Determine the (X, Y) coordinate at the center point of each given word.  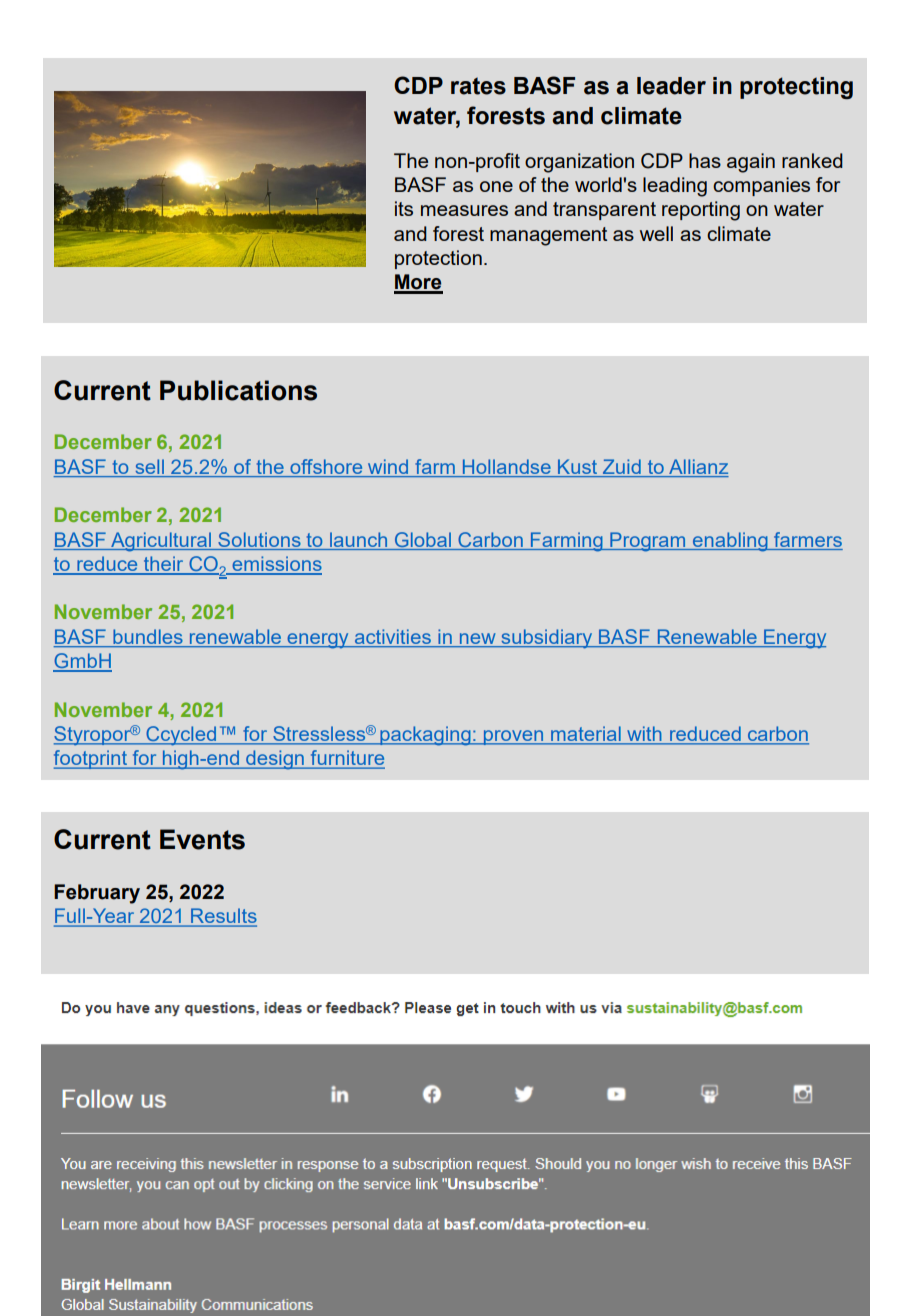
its (404, 208)
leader (671, 86)
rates (478, 86)
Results (223, 917)
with (644, 735)
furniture (346, 759)
